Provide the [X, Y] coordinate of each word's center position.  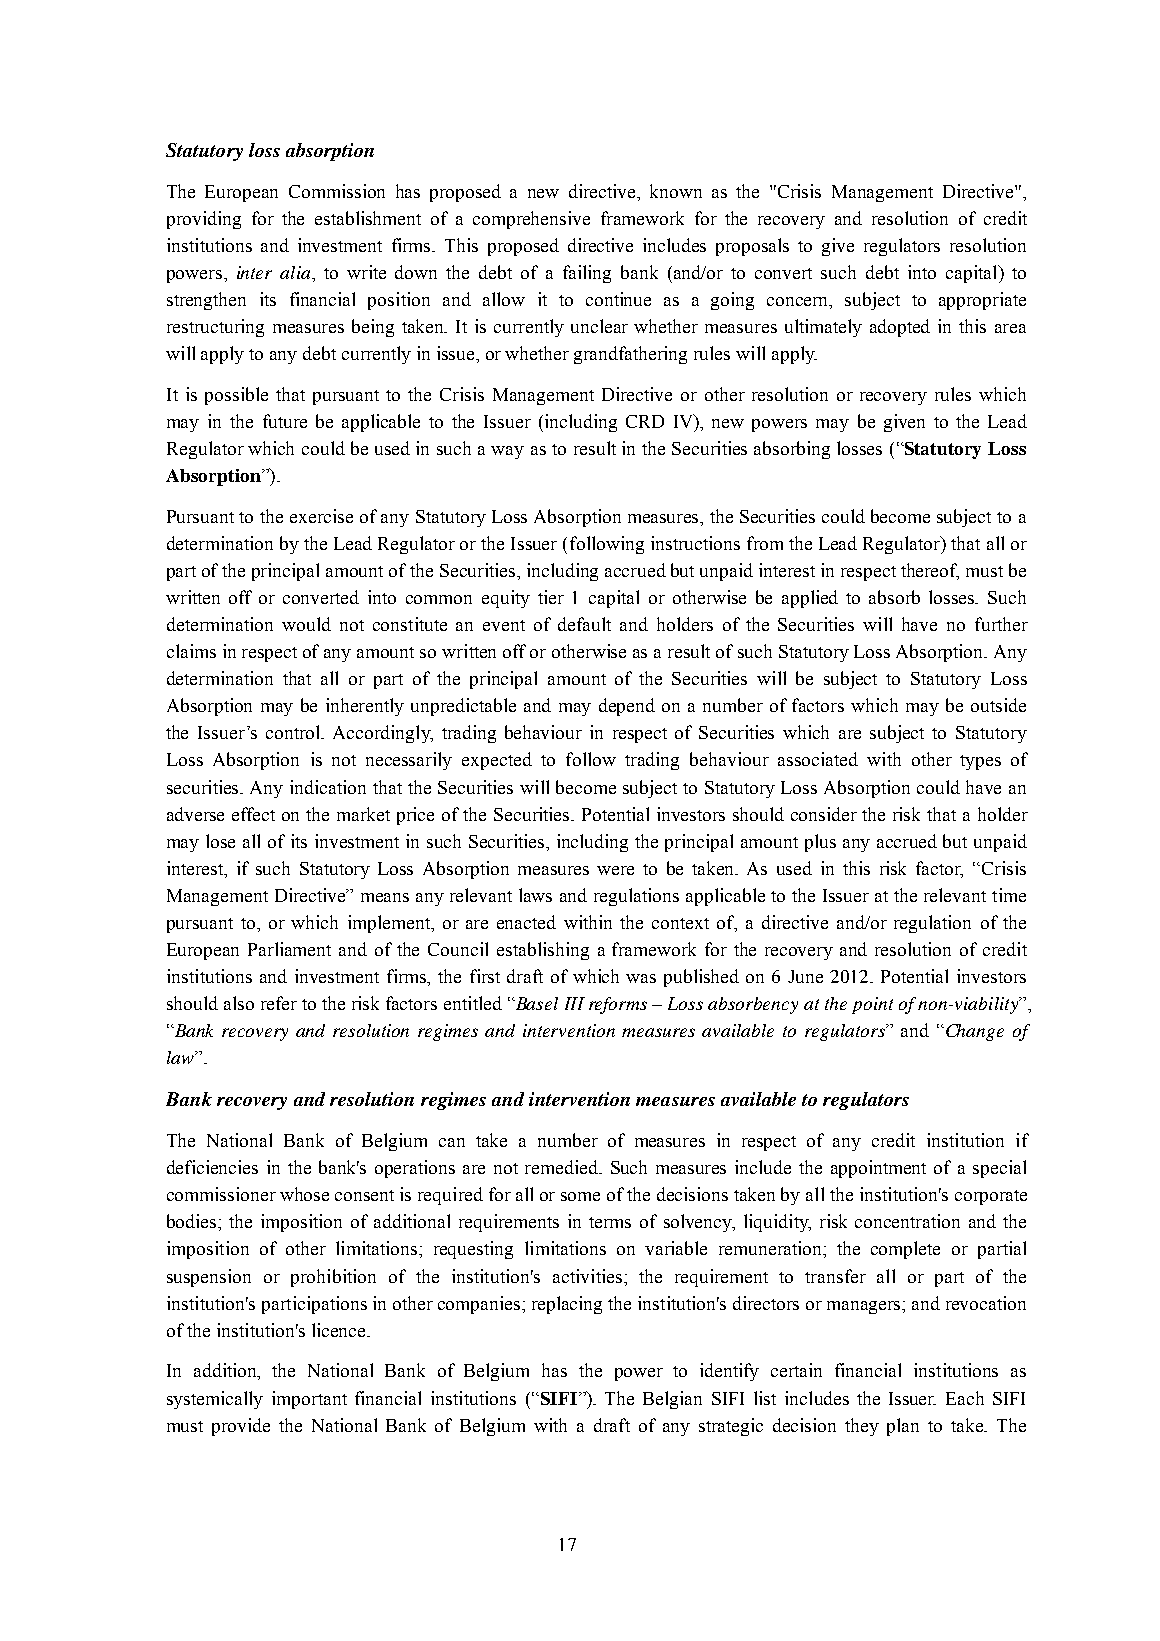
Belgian [672, 1400]
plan [903, 1427]
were [615, 870]
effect [253, 814]
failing [587, 274]
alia [296, 272]
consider [824, 814]
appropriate [982, 301]
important [309, 1400]
